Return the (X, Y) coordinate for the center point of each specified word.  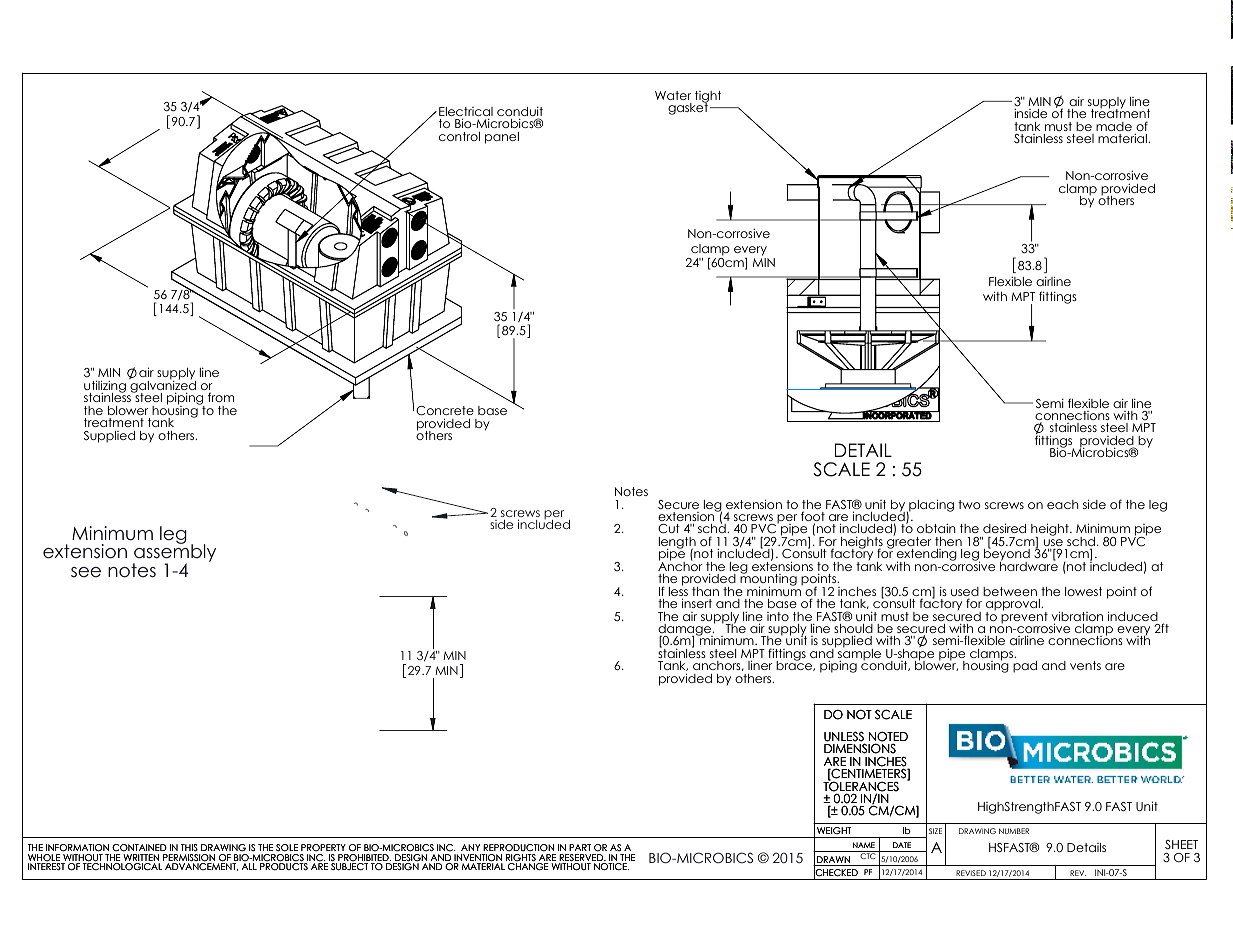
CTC (868, 856)
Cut (669, 529)
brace (795, 665)
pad (1025, 667)
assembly (174, 554)
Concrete (445, 411)
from (221, 397)
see (86, 572)
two (969, 504)
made (1114, 126)
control (459, 136)
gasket (688, 108)
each (1063, 504)
